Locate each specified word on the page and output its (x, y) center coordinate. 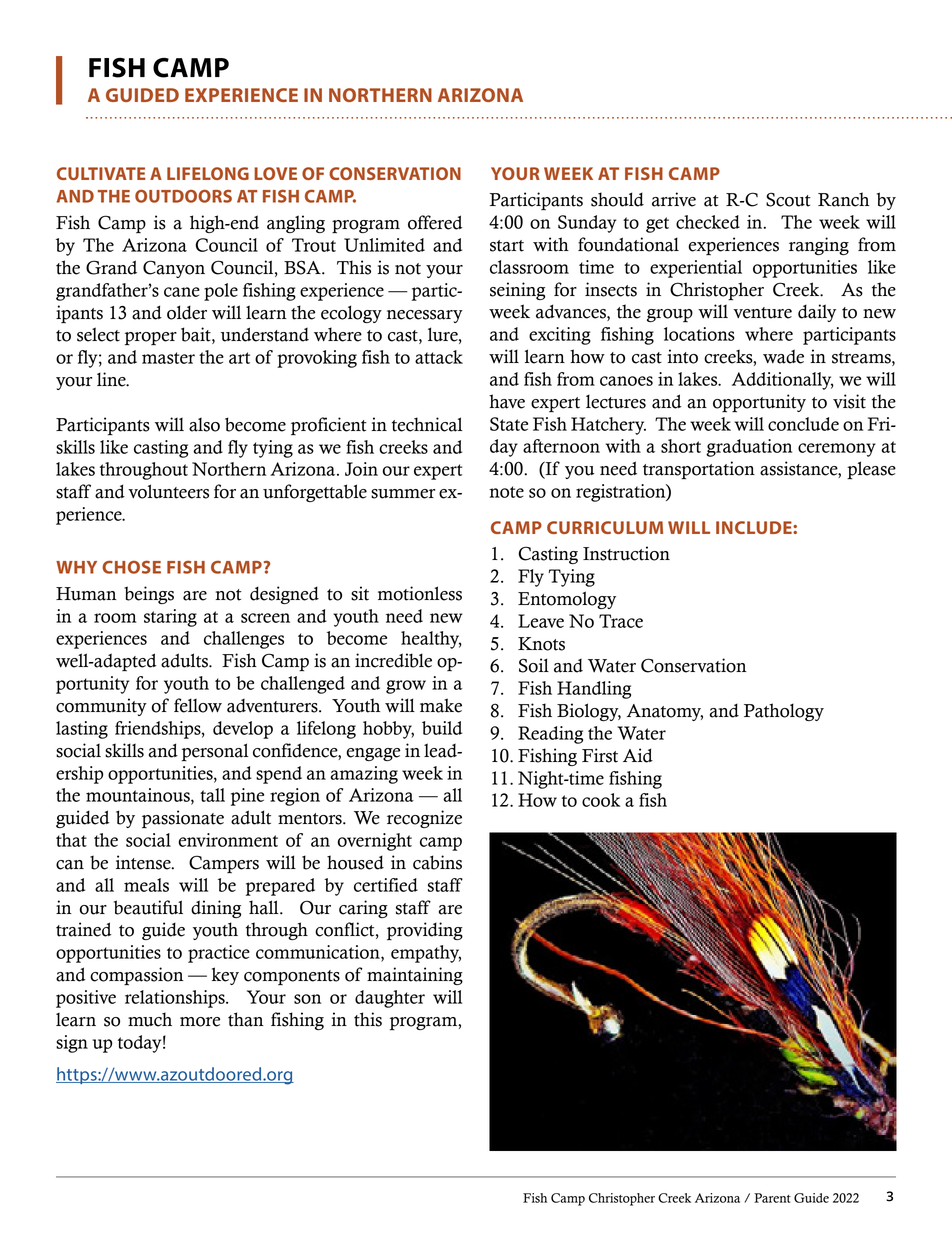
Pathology (784, 712)
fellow (198, 705)
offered (435, 222)
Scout (788, 199)
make (441, 705)
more (200, 1022)
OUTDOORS (183, 196)
